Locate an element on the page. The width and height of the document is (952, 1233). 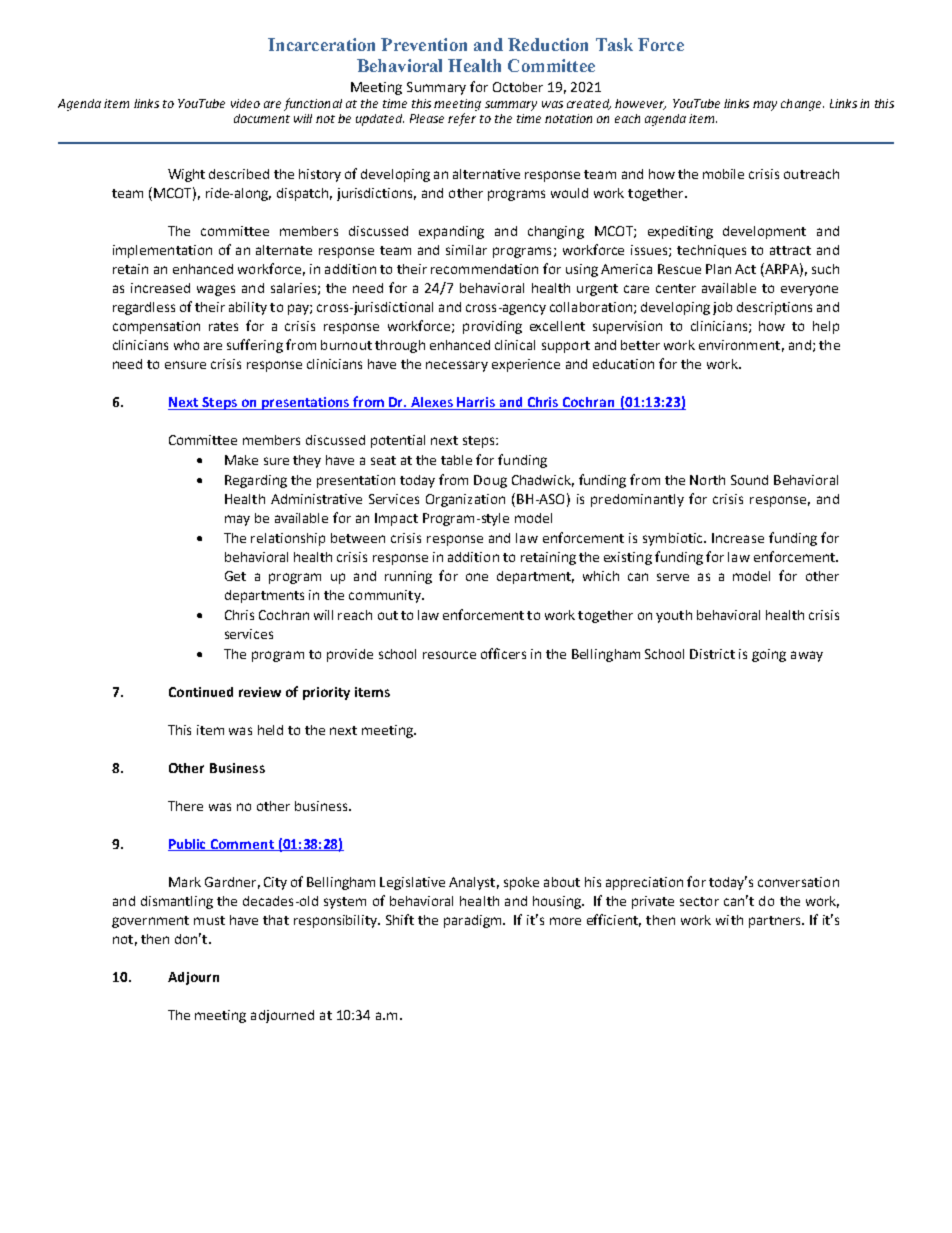
Continued is located at coordinates (201, 692).
